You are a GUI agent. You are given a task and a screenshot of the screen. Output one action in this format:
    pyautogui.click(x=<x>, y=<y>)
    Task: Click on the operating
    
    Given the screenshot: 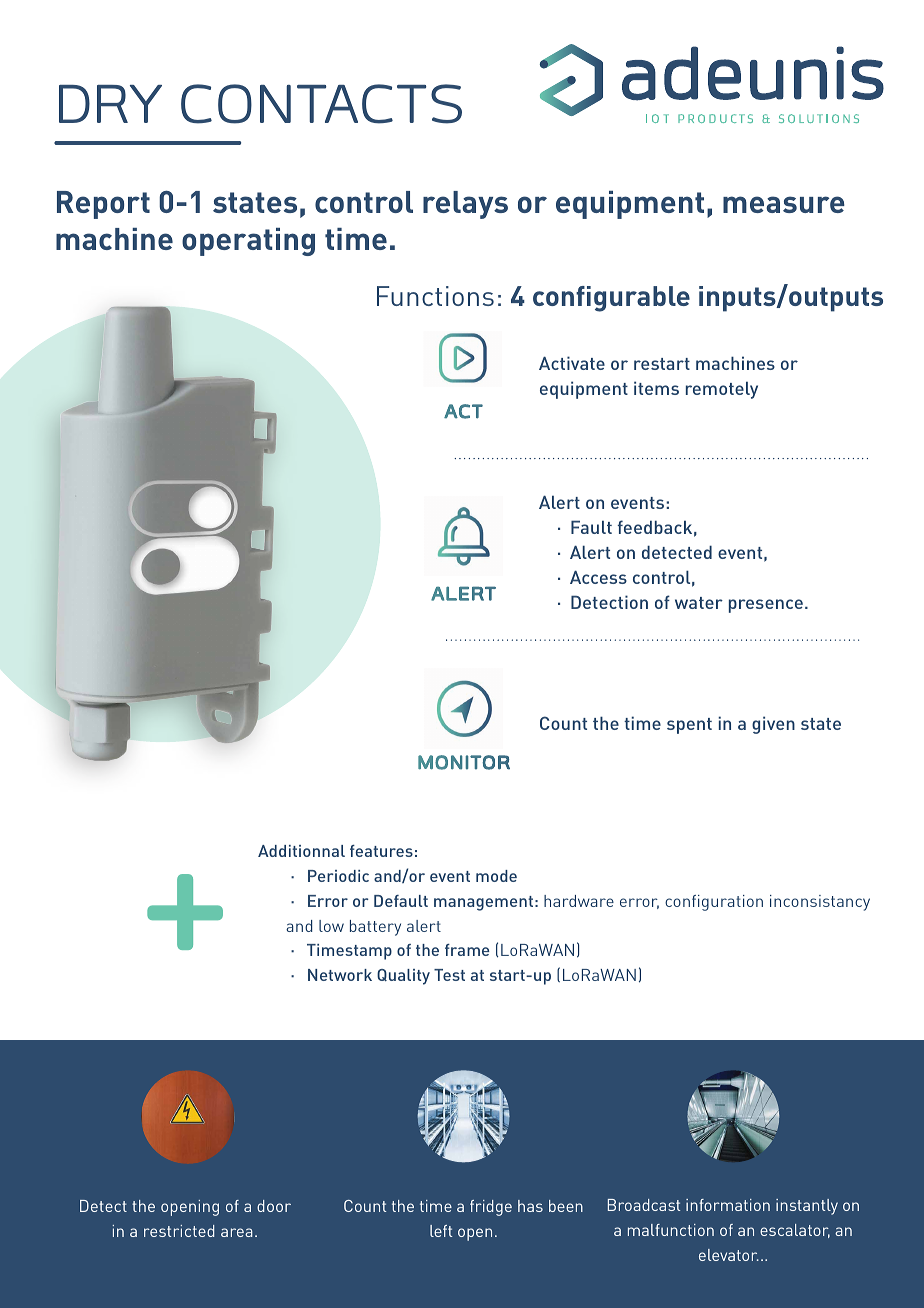 What is the action you would take?
    pyautogui.click(x=248, y=242)
